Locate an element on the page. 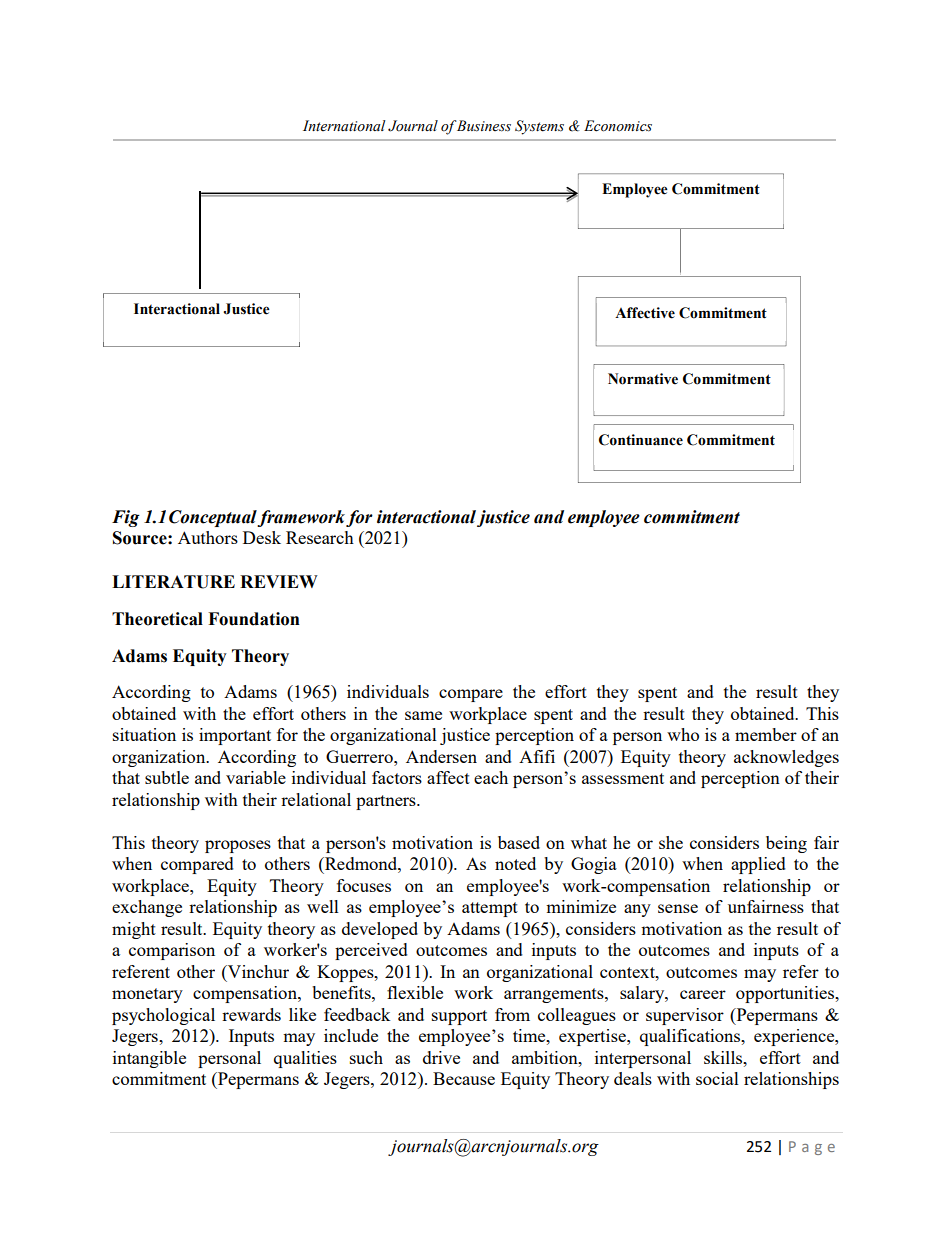 The width and height of the image is (952, 1233). Conceptual is located at coordinates (213, 518).
